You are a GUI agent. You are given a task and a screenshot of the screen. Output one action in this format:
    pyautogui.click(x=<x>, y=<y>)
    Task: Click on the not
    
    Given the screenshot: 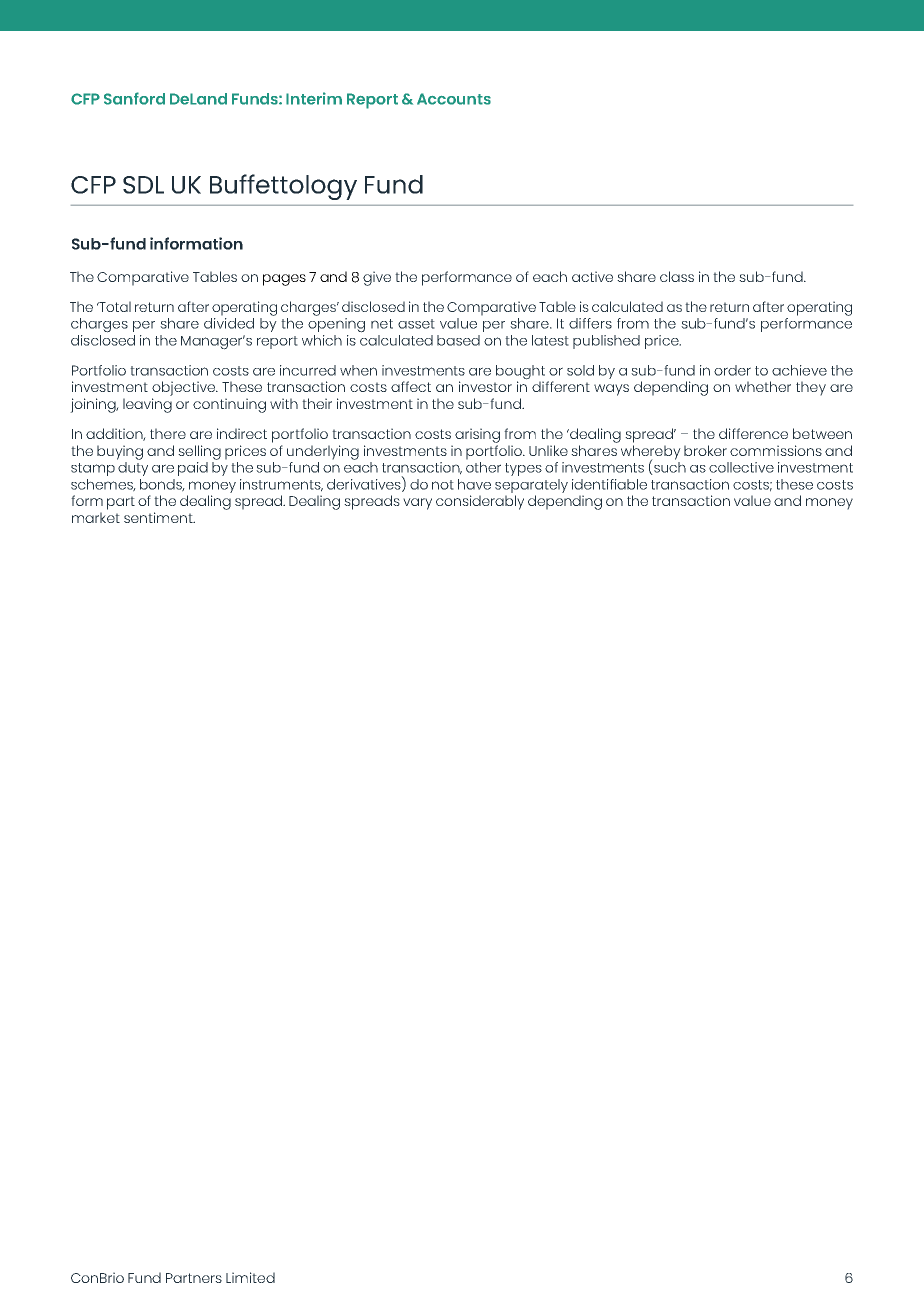 What is the action you would take?
    pyautogui.click(x=443, y=485)
